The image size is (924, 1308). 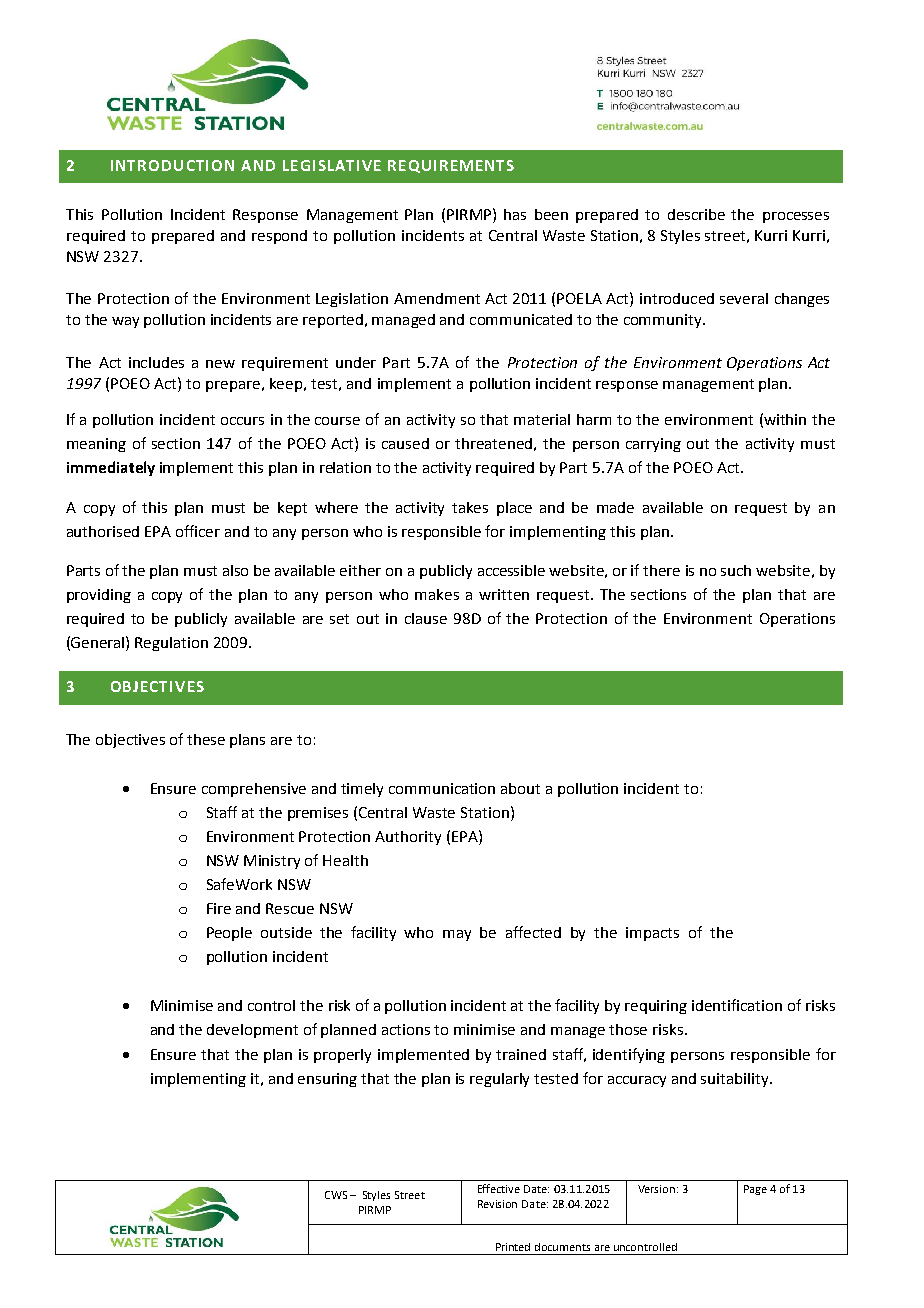 What do you see at coordinates (696, 214) in the image?
I see `describe` at bounding box center [696, 214].
